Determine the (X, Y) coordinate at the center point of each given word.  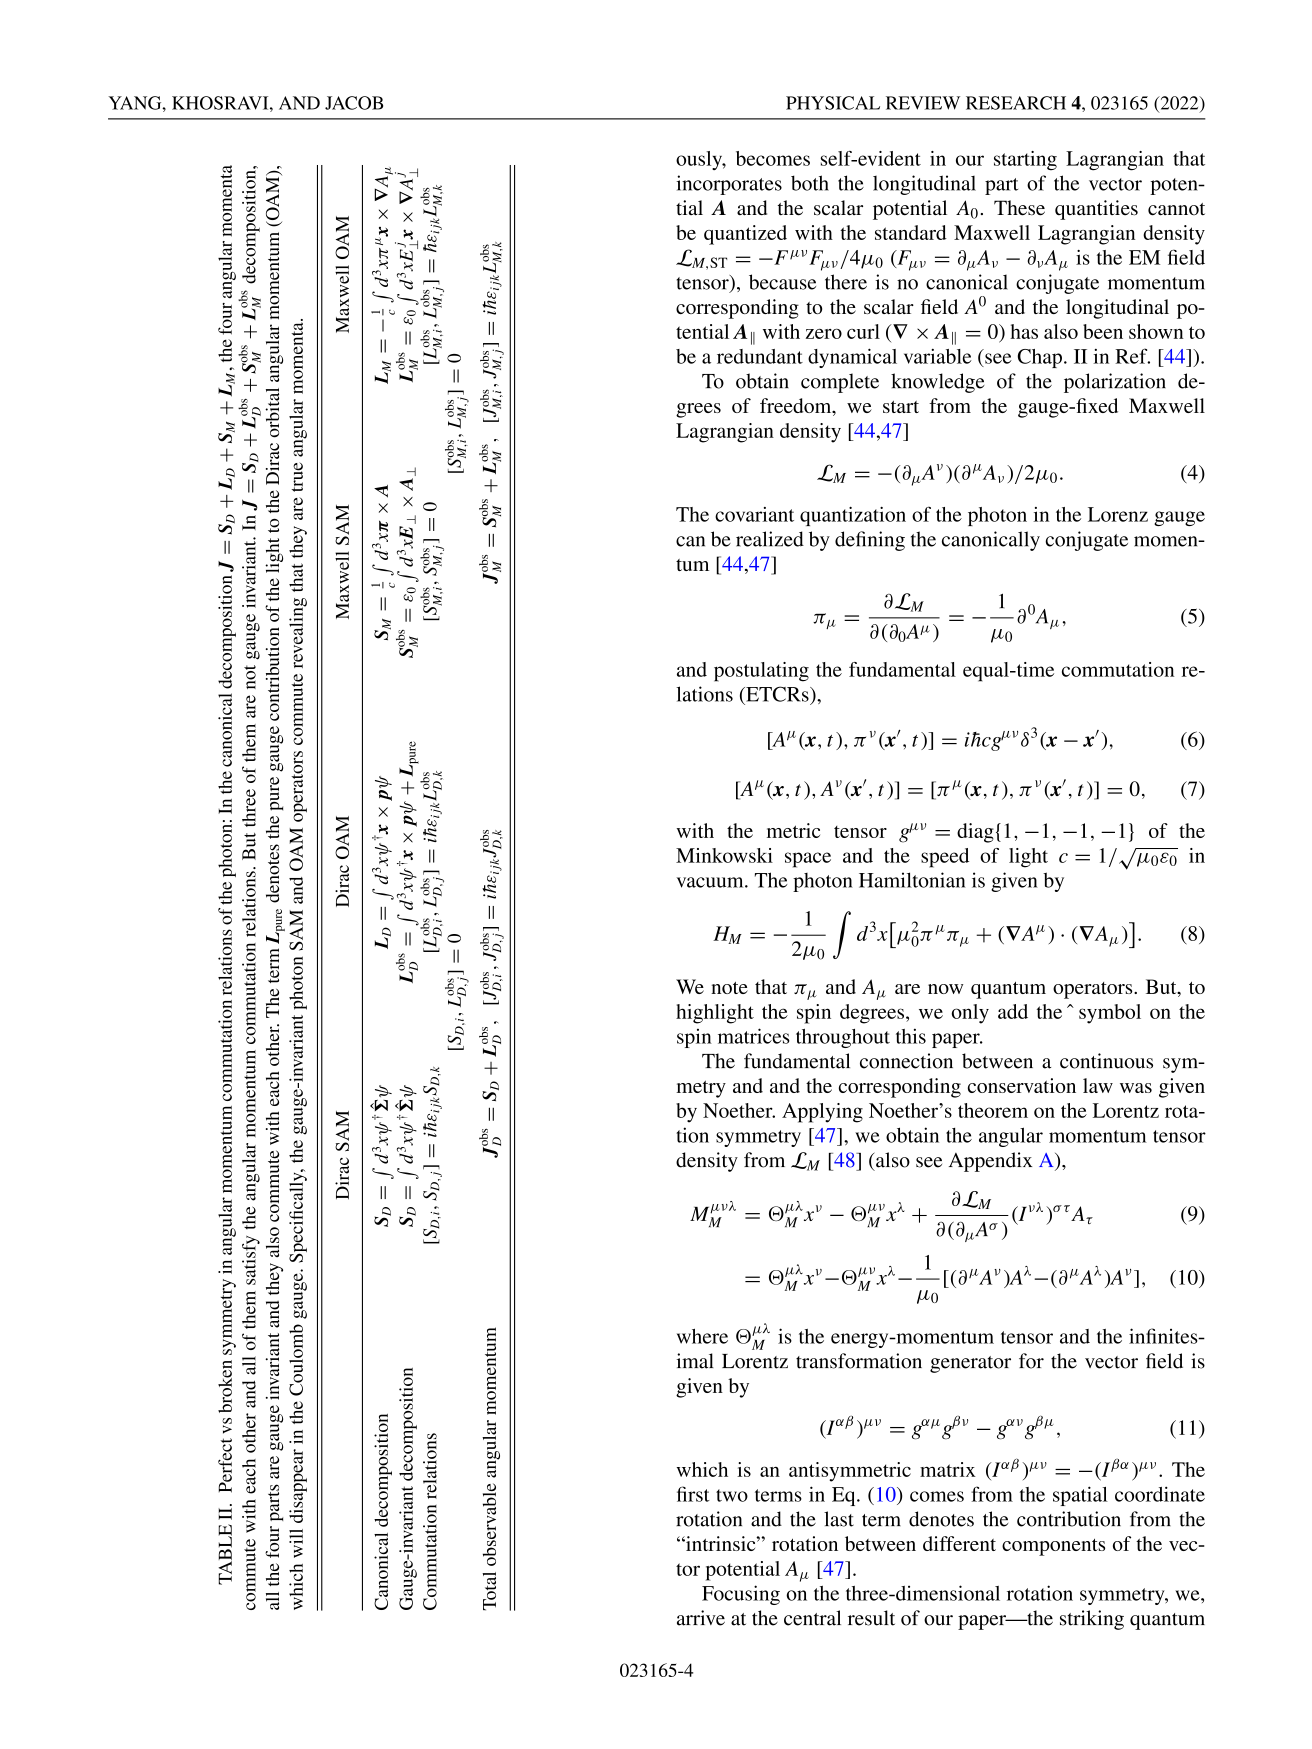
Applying (822, 1113)
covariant (754, 514)
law (1098, 1085)
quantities (1096, 210)
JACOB (354, 103)
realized (770, 539)
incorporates (729, 185)
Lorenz (1118, 514)
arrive (701, 1618)
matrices (754, 1036)
